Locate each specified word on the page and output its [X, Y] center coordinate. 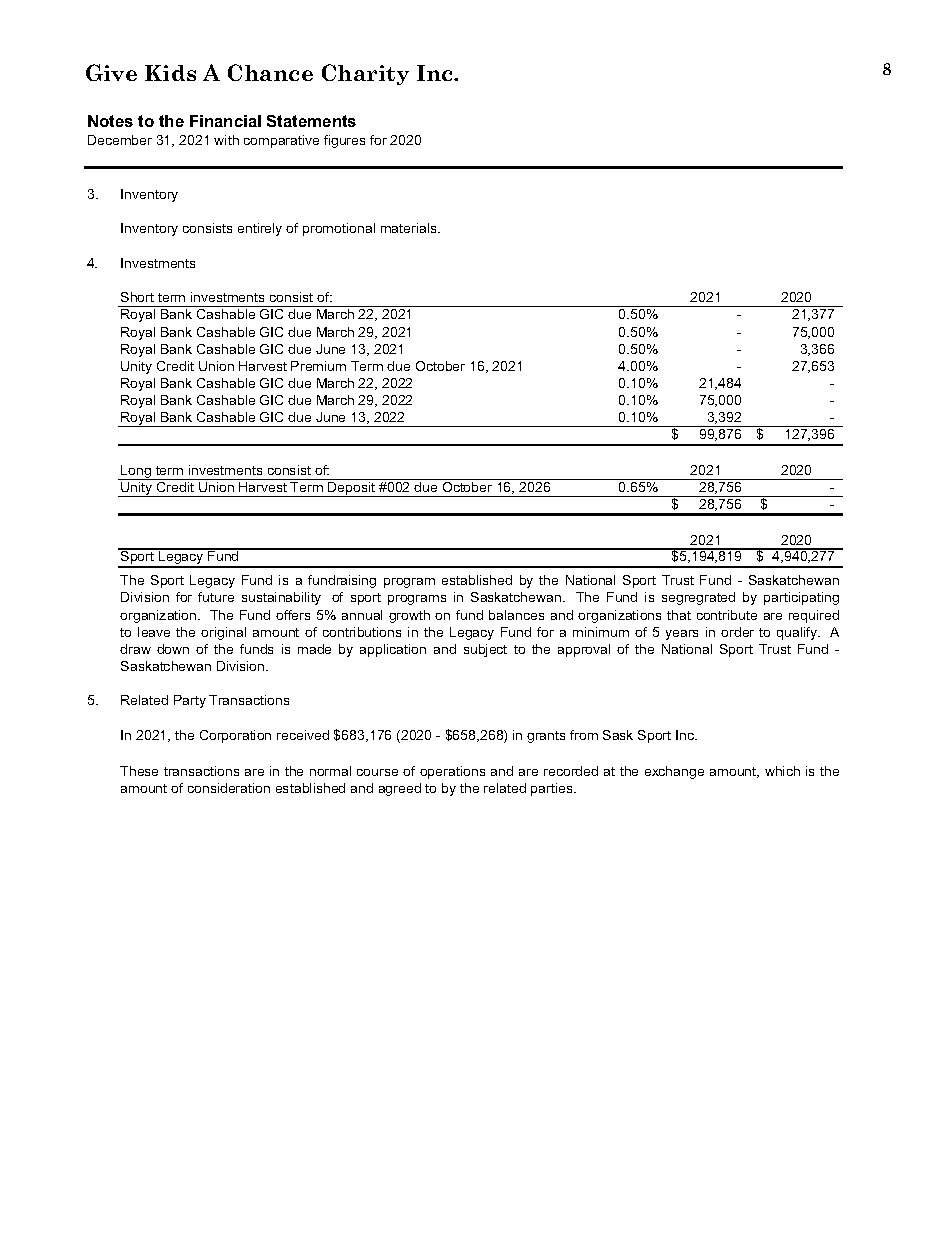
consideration [229, 788]
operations [452, 772]
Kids [170, 73]
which [782, 771]
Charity [365, 74]
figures [344, 141]
